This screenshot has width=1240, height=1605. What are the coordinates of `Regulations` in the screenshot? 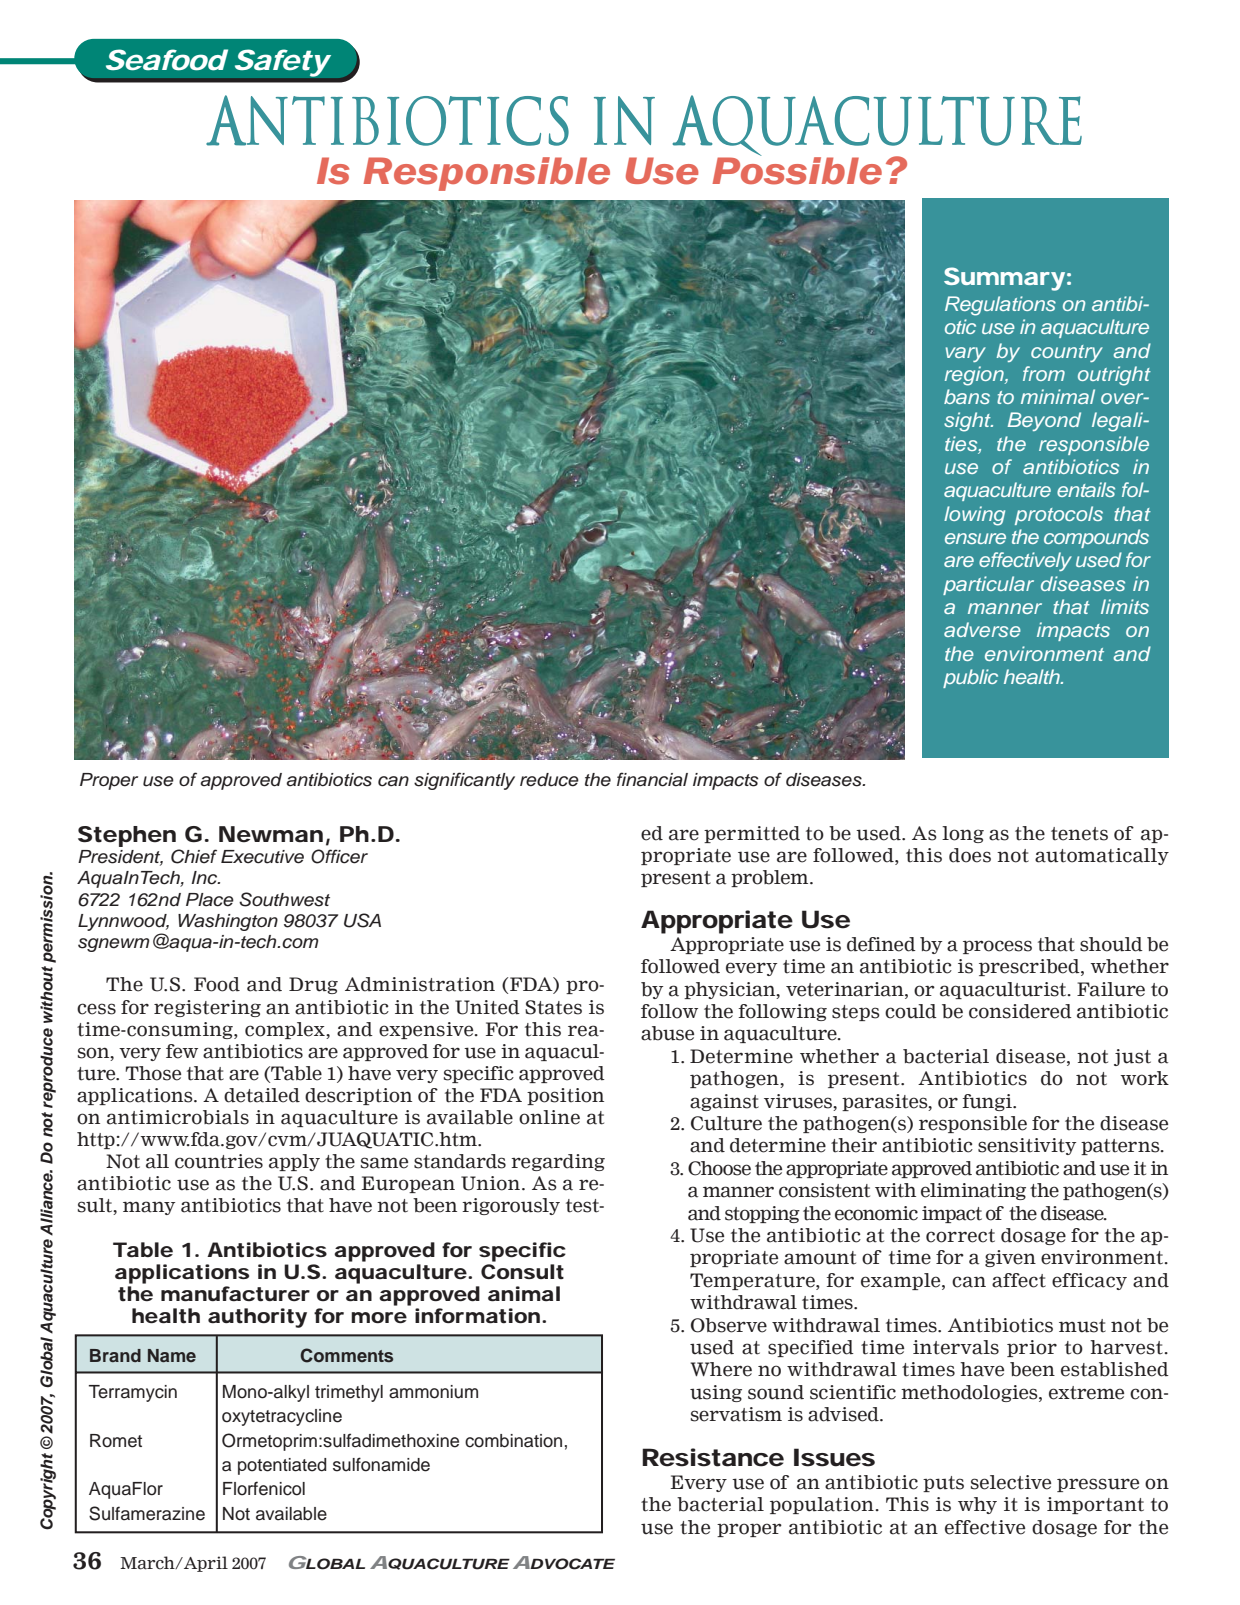 It's located at (1000, 306).
